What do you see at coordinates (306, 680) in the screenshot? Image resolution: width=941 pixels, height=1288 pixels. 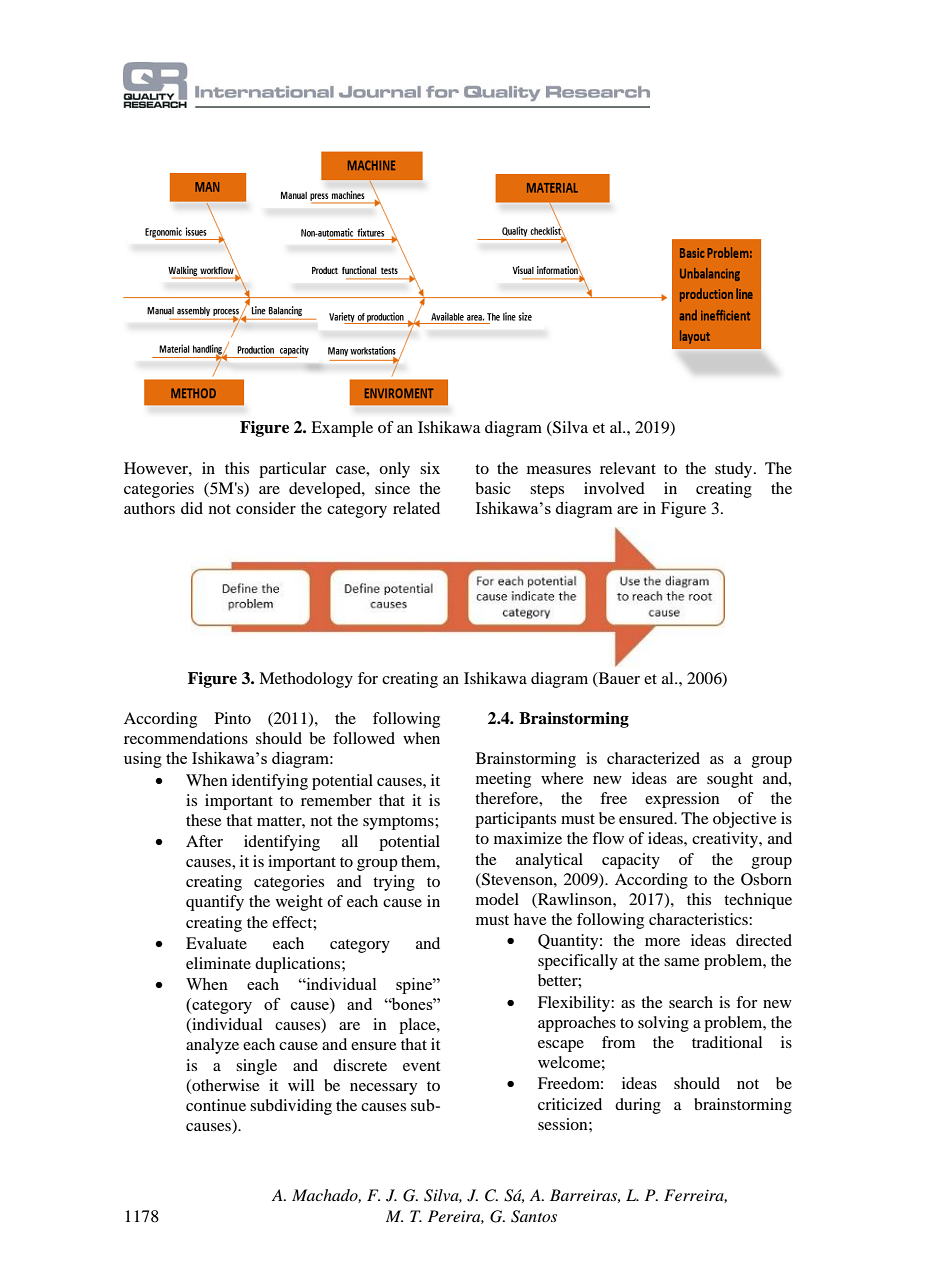 I see `Methodology` at bounding box center [306, 680].
